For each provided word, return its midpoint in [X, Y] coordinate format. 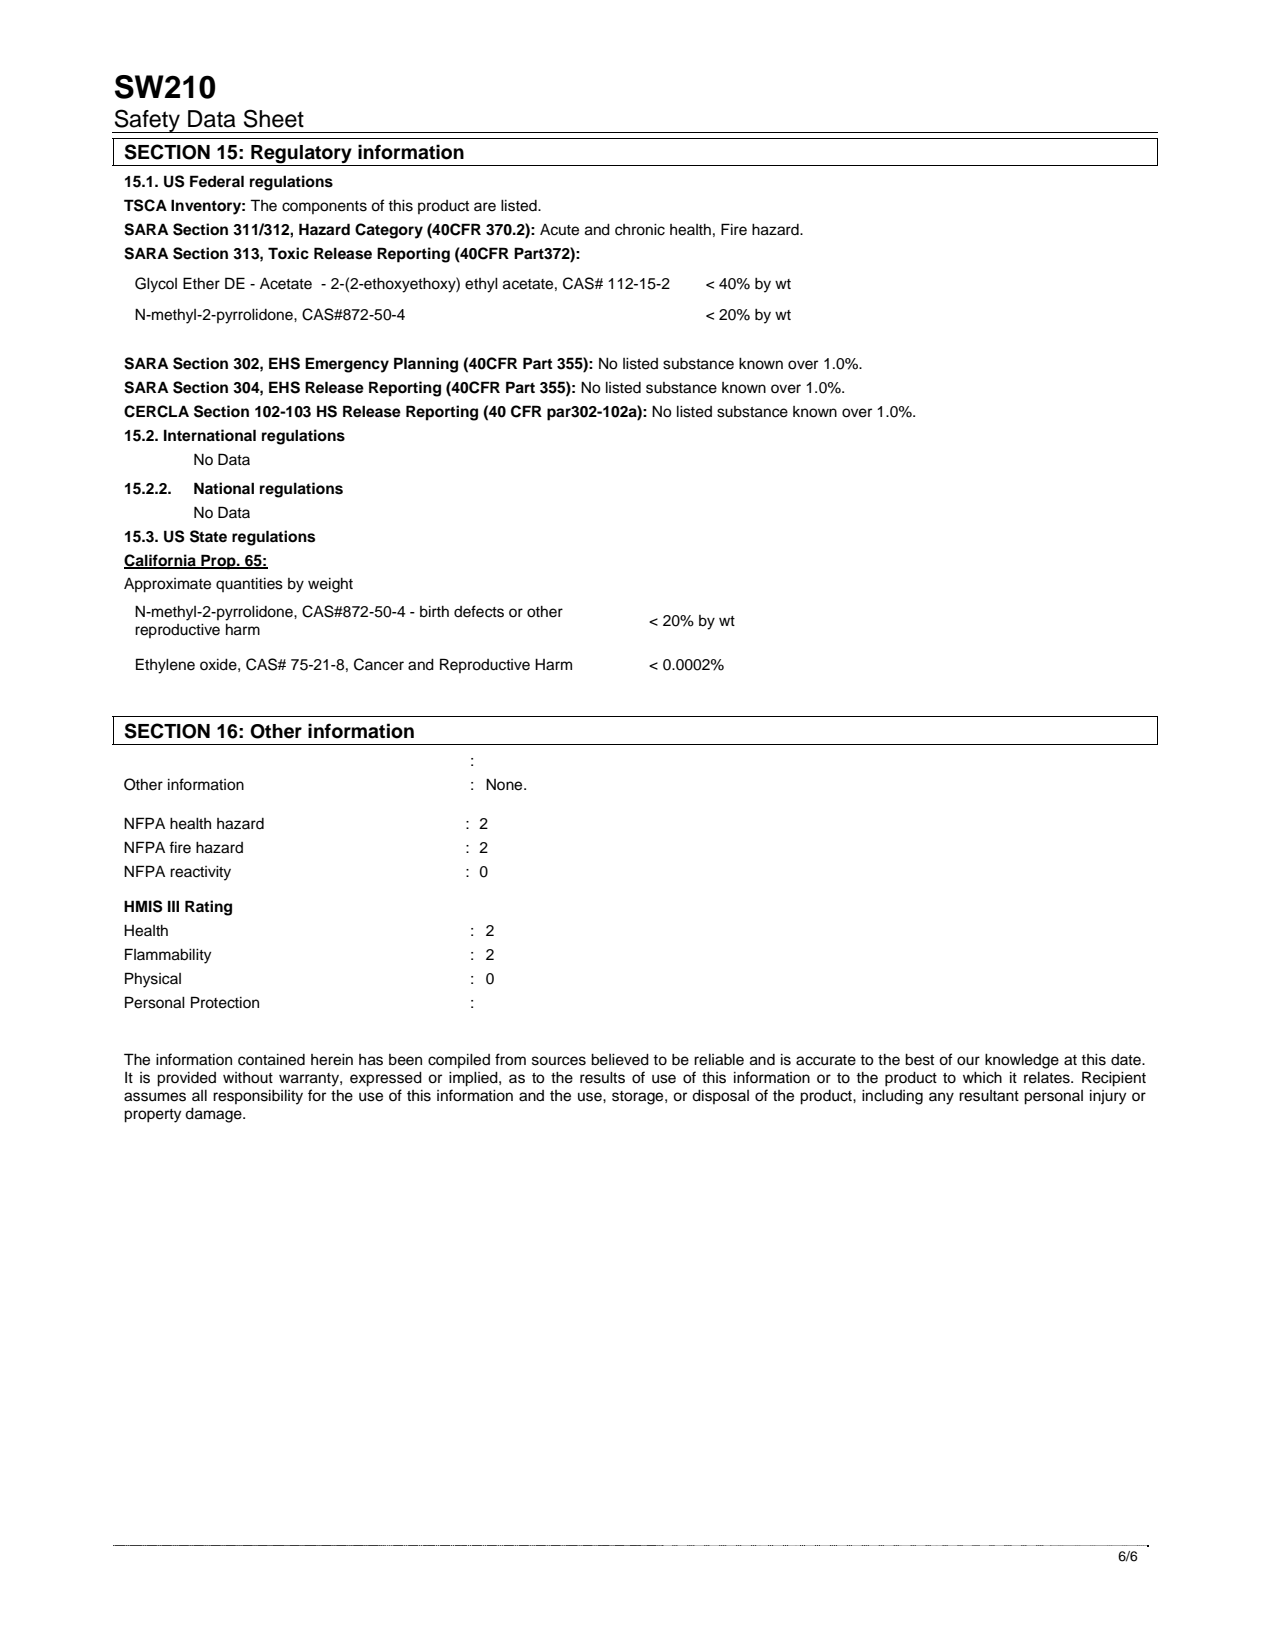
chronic [640, 230]
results [602, 1078]
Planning [426, 365]
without [248, 1078]
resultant [989, 1096]
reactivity [200, 873]
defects [479, 611]
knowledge [1022, 1061]
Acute [559, 230]
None [505, 784]
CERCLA [156, 411]
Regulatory [301, 154]
